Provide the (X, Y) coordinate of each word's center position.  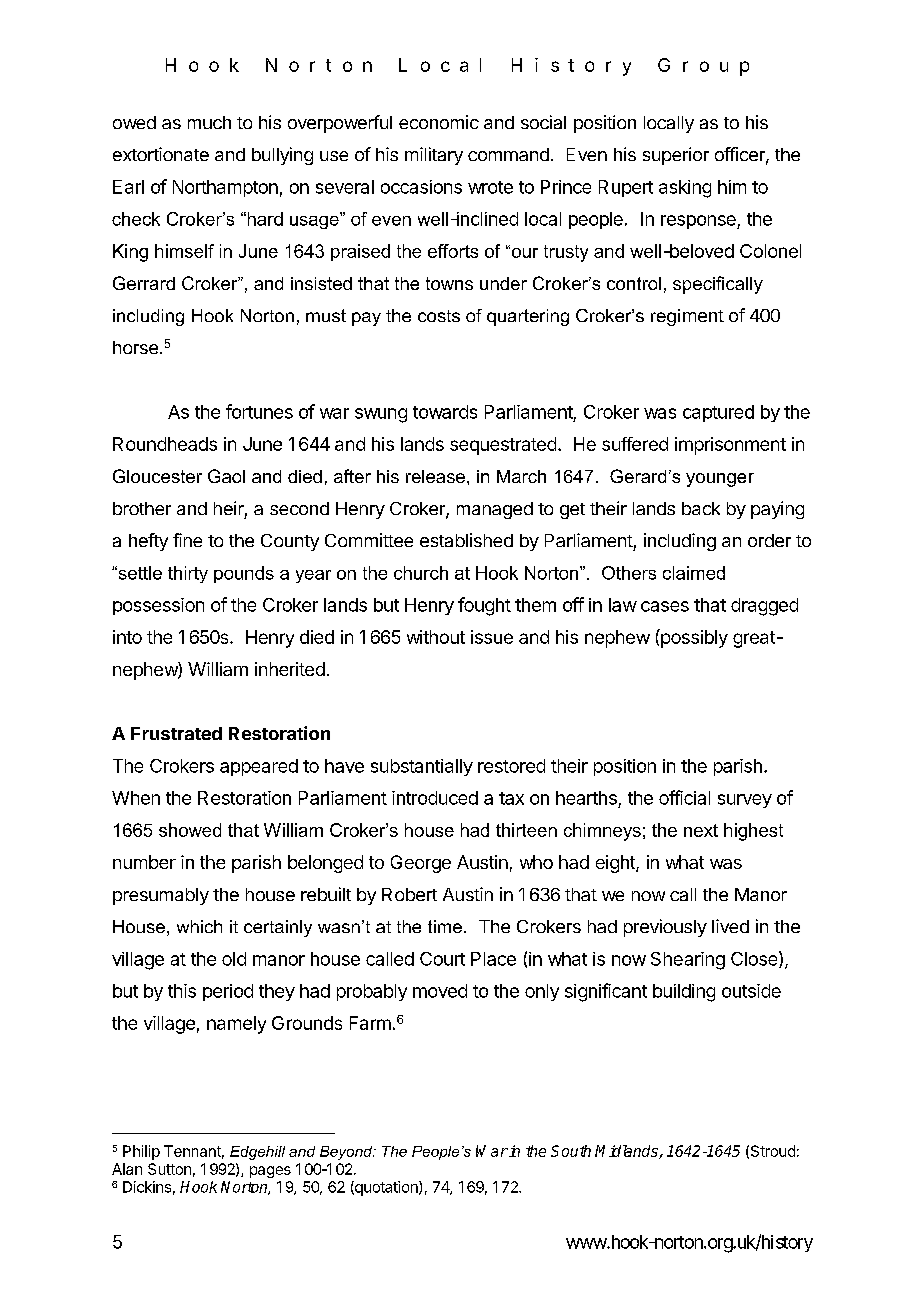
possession (158, 606)
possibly (693, 638)
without (436, 637)
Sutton (169, 1169)
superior (676, 156)
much (209, 122)
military (434, 156)
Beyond (347, 1153)
